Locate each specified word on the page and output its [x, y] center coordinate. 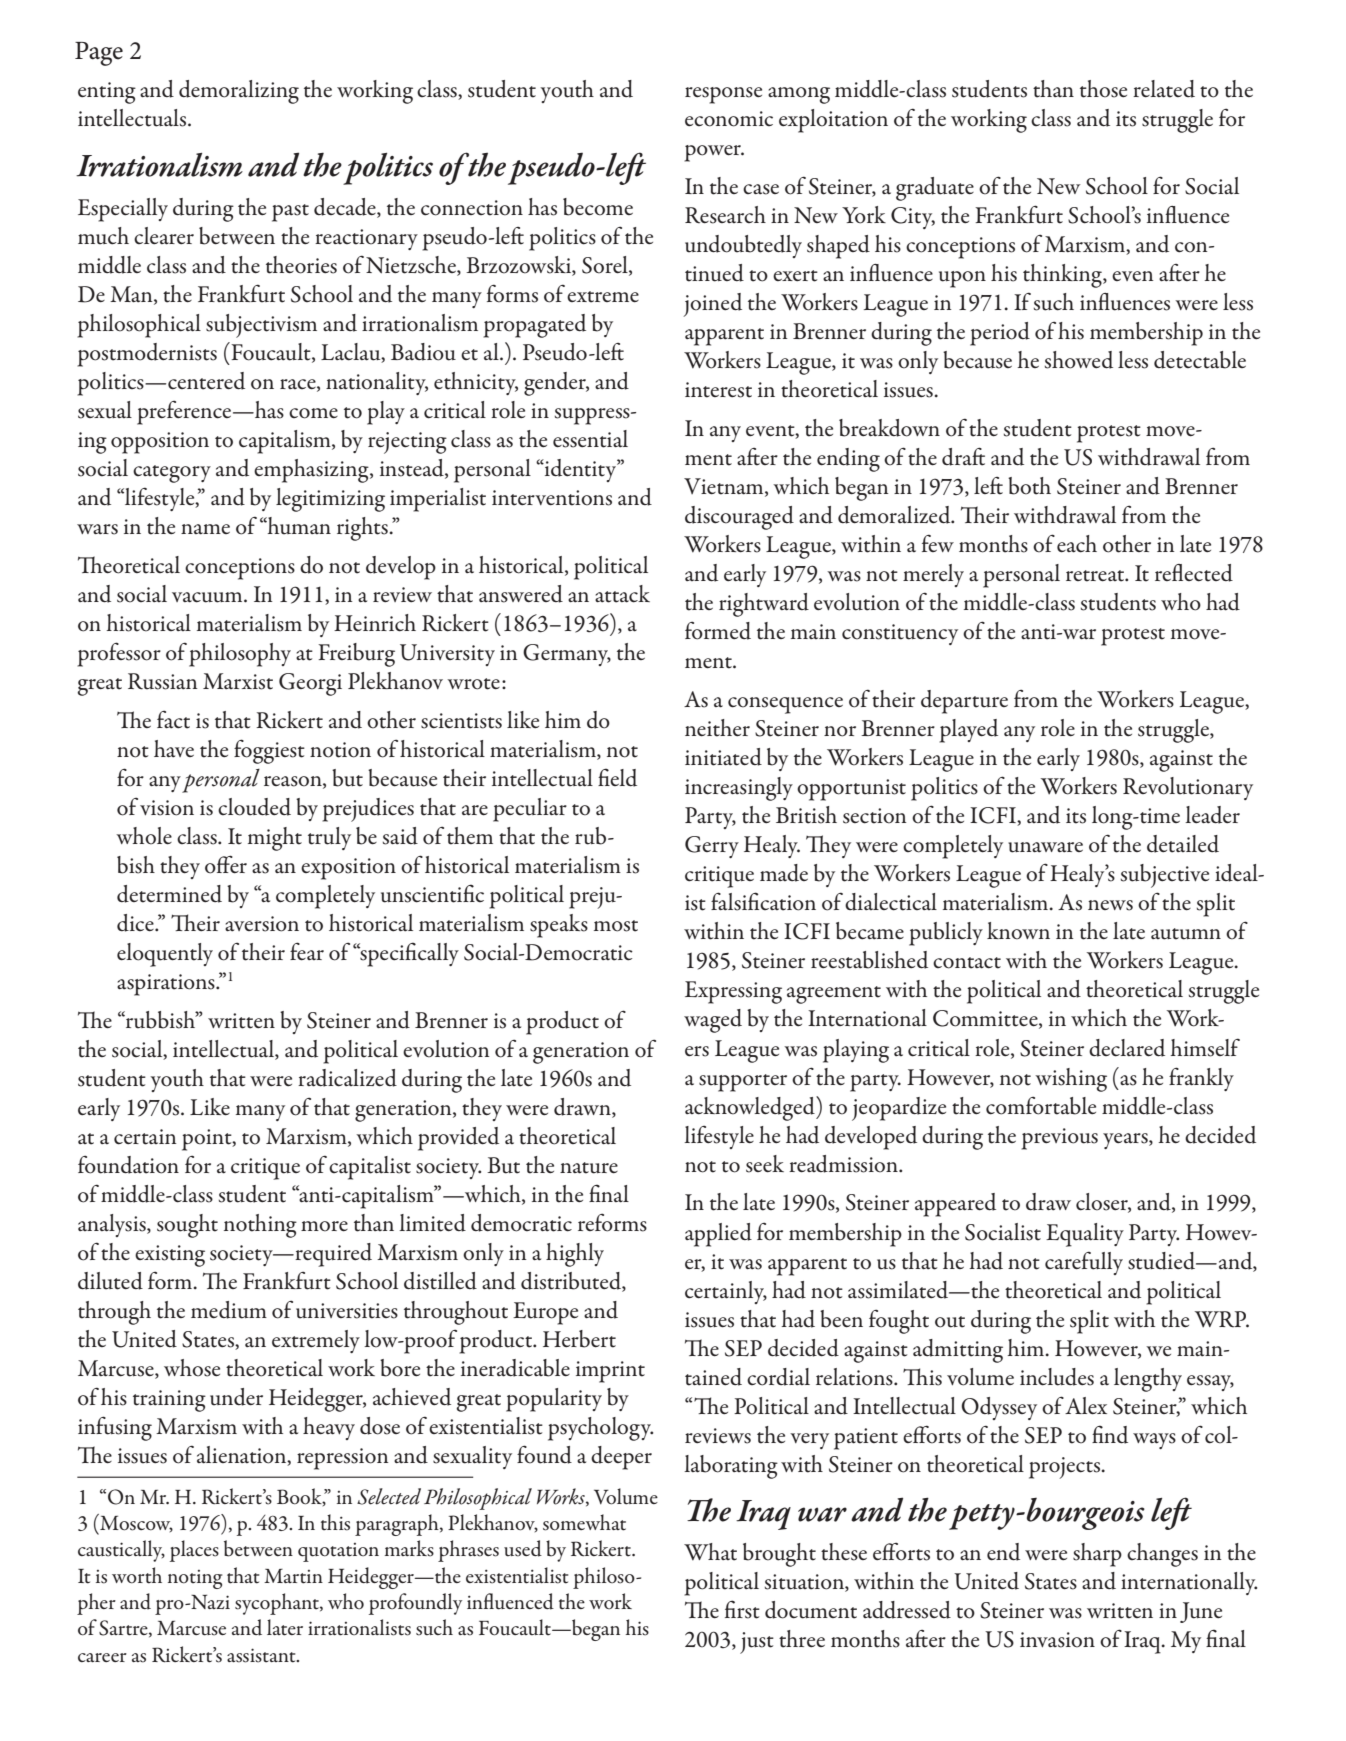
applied [718, 1235]
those [1103, 89]
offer [226, 864]
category [172, 474]
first [742, 1609]
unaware [1045, 847]
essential [590, 439]
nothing [260, 1226]
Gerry [712, 847]
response [723, 95]
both [1029, 486]
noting [195, 1579]
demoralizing [239, 92]
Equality [1085, 1235]
